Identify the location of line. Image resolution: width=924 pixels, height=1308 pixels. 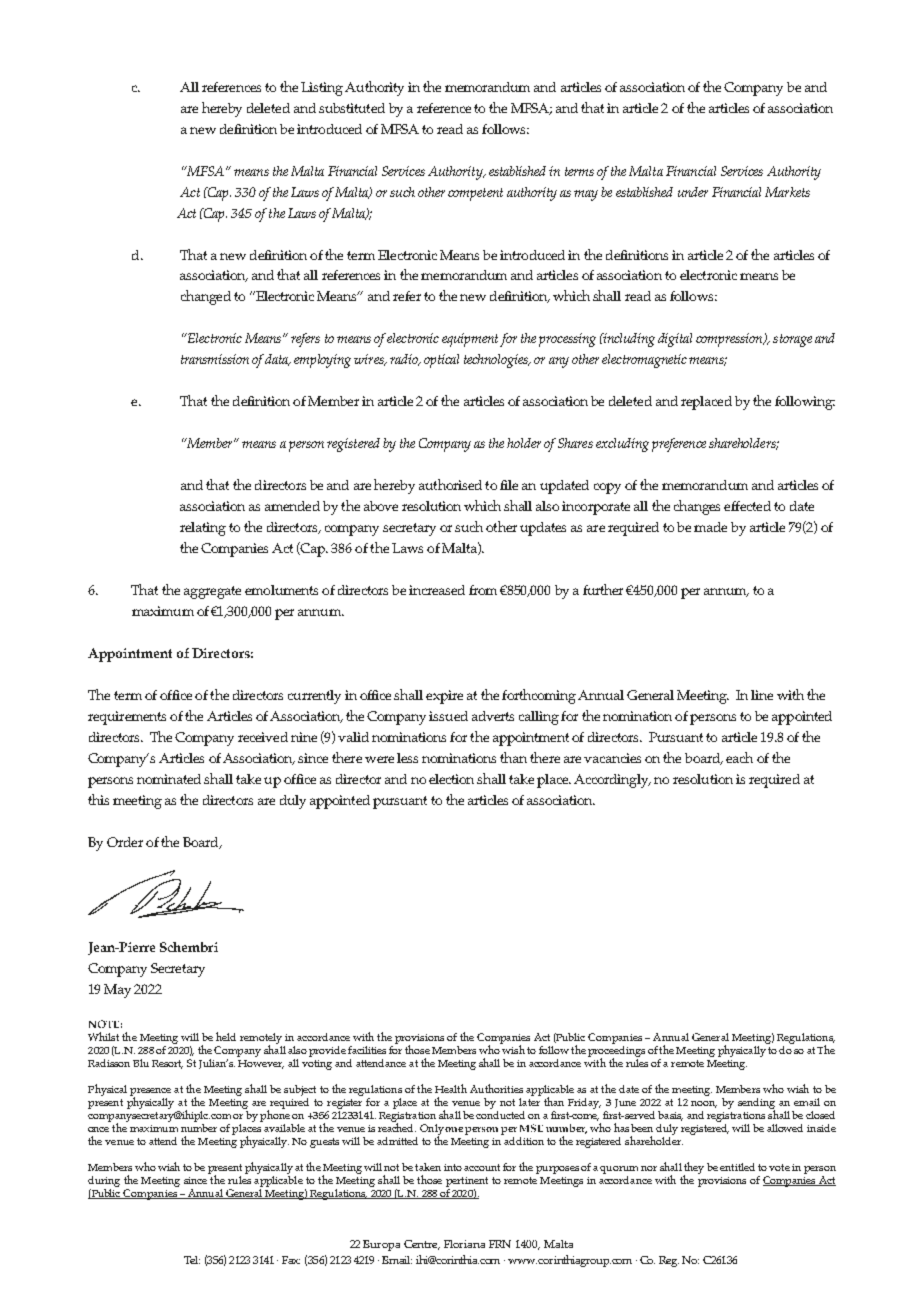
(762, 695).
